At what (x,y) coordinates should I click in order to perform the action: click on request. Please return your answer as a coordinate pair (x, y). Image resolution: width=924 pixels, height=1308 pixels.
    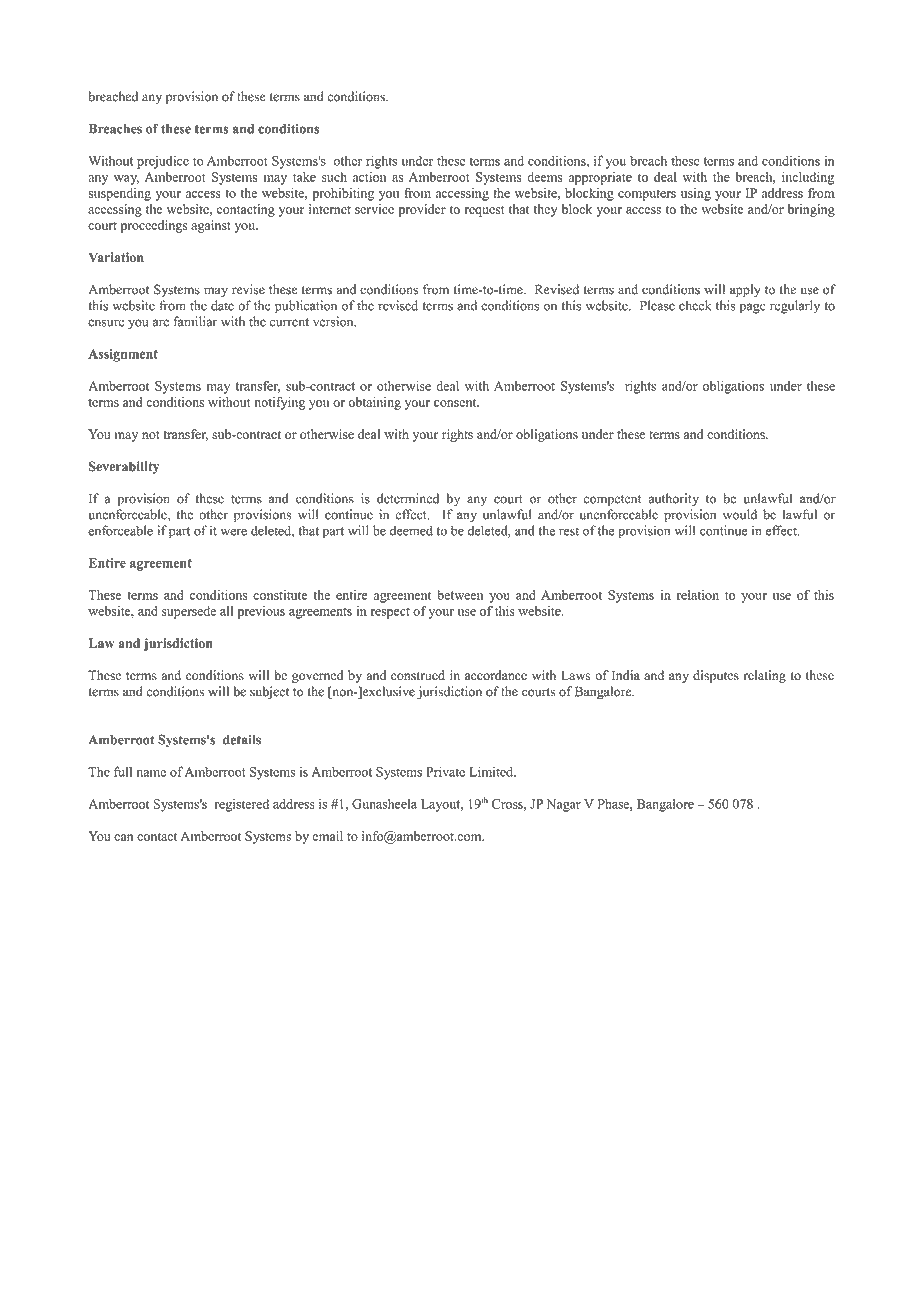
    Looking at the image, I should click on (484, 211).
